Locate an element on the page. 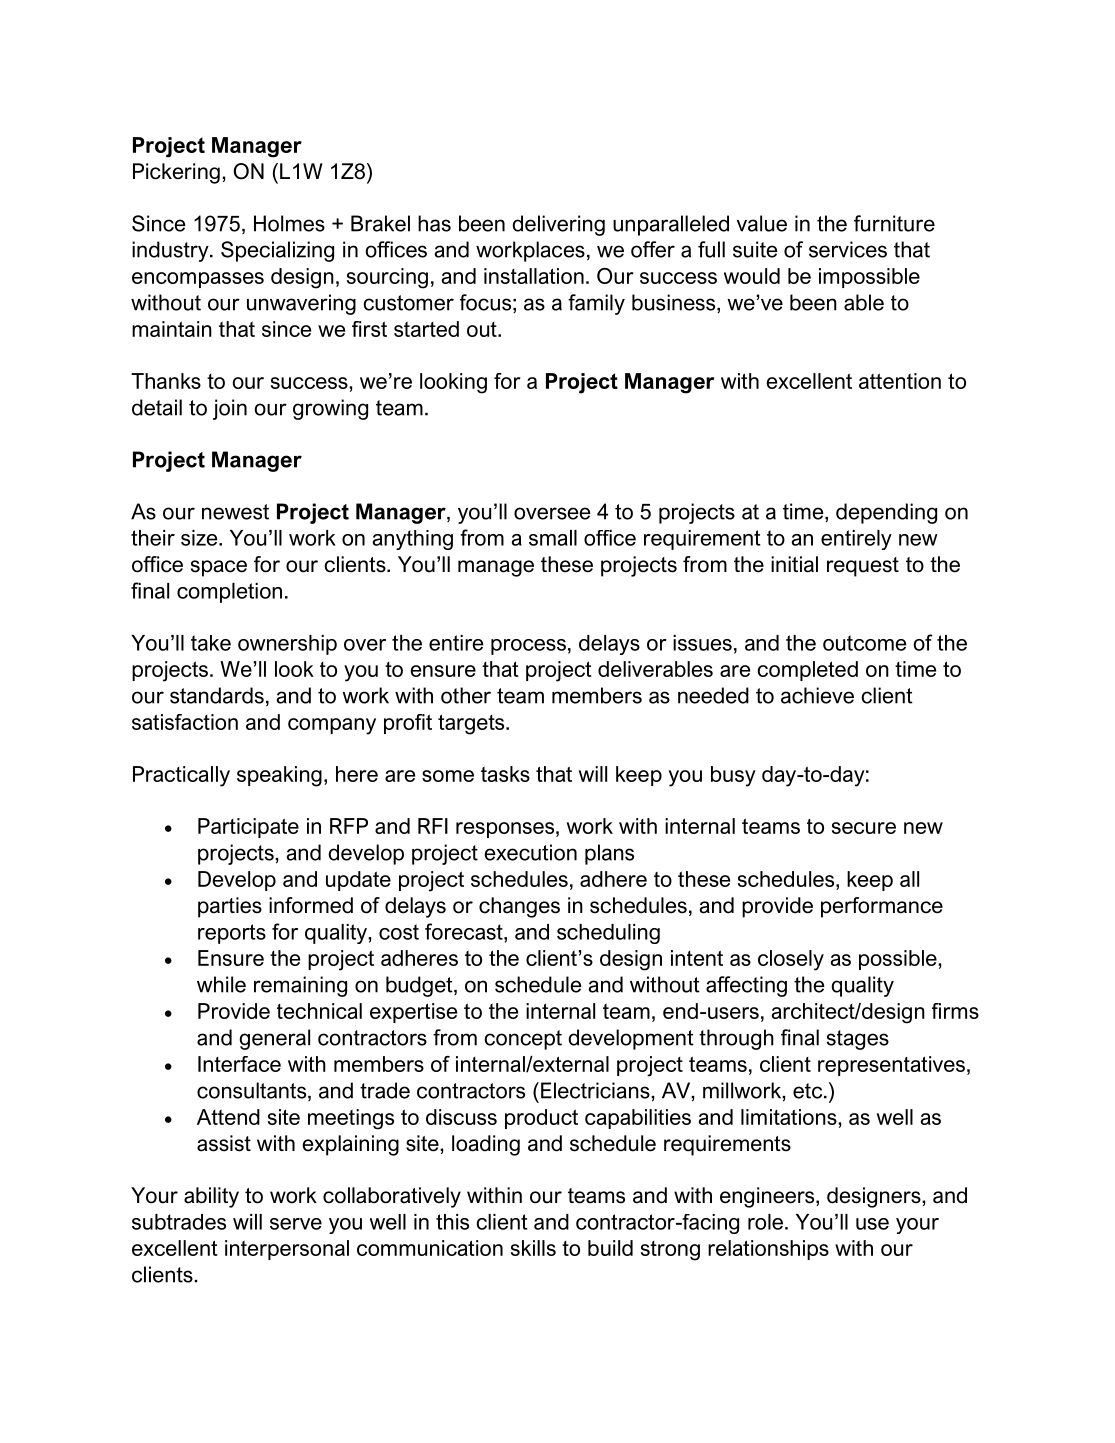  delivering is located at coordinates (558, 225).
